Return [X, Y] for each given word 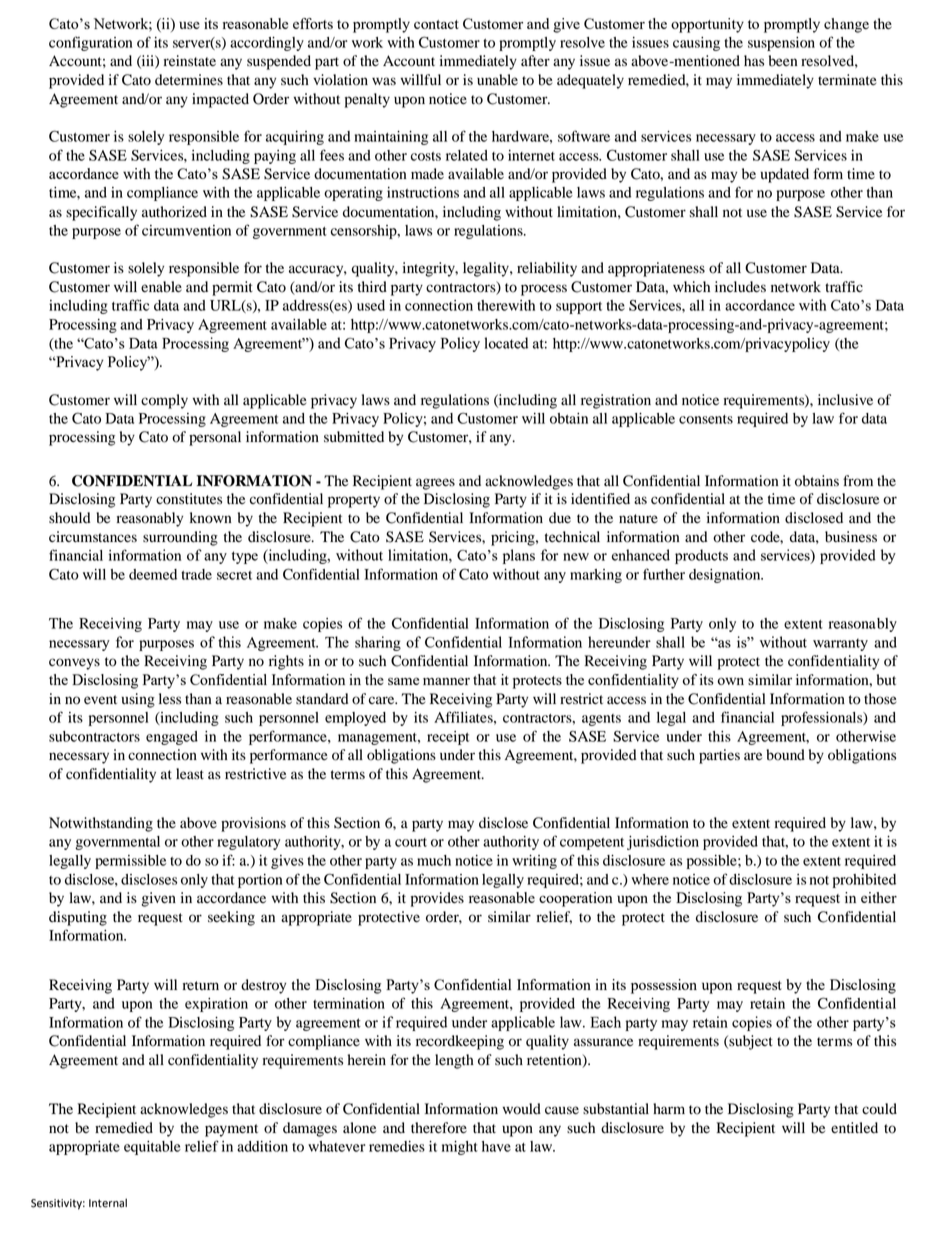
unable [497, 80]
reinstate [190, 60]
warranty [840, 644]
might [460, 1148]
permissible [130, 862]
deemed [153, 574]
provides [437, 899]
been [783, 61]
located [506, 343]
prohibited [864, 881]
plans [519, 556]
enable [161, 287]
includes [740, 287]
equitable [152, 1148]
